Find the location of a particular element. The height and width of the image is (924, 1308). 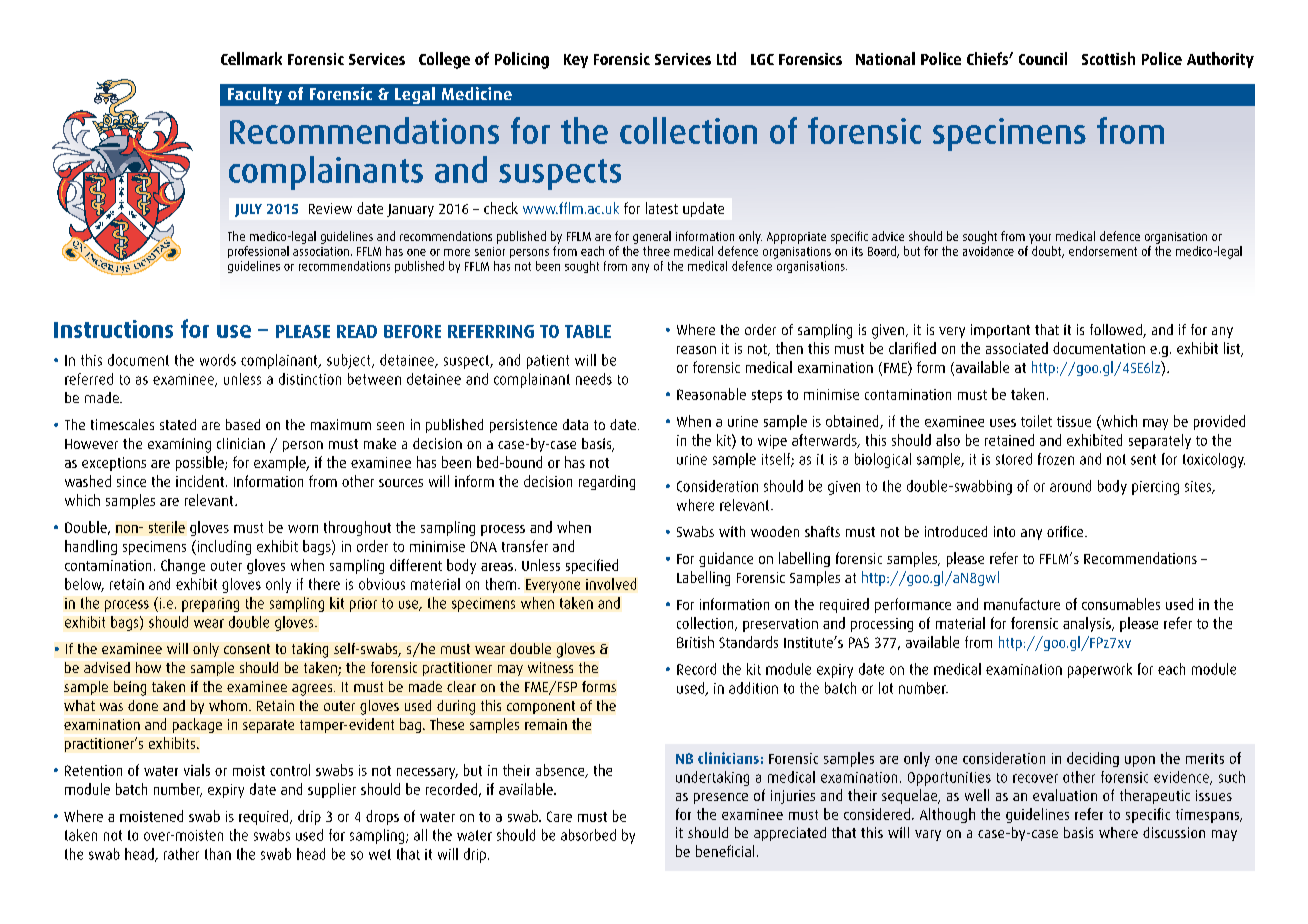

Ltd is located at coordinates (726, 58).
